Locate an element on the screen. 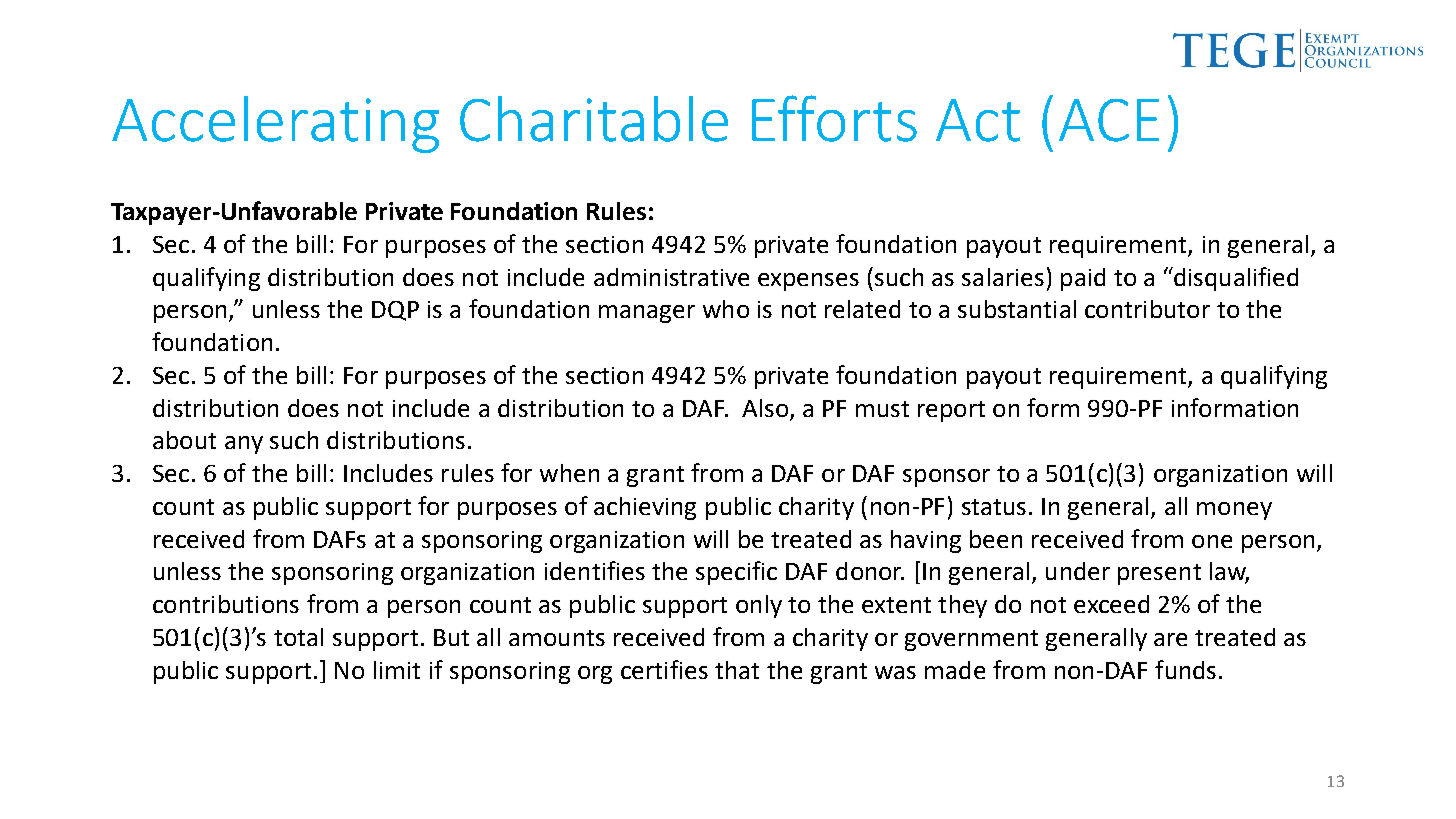 The image size is (1456, 819). that is located at coordinates (737, 670).
